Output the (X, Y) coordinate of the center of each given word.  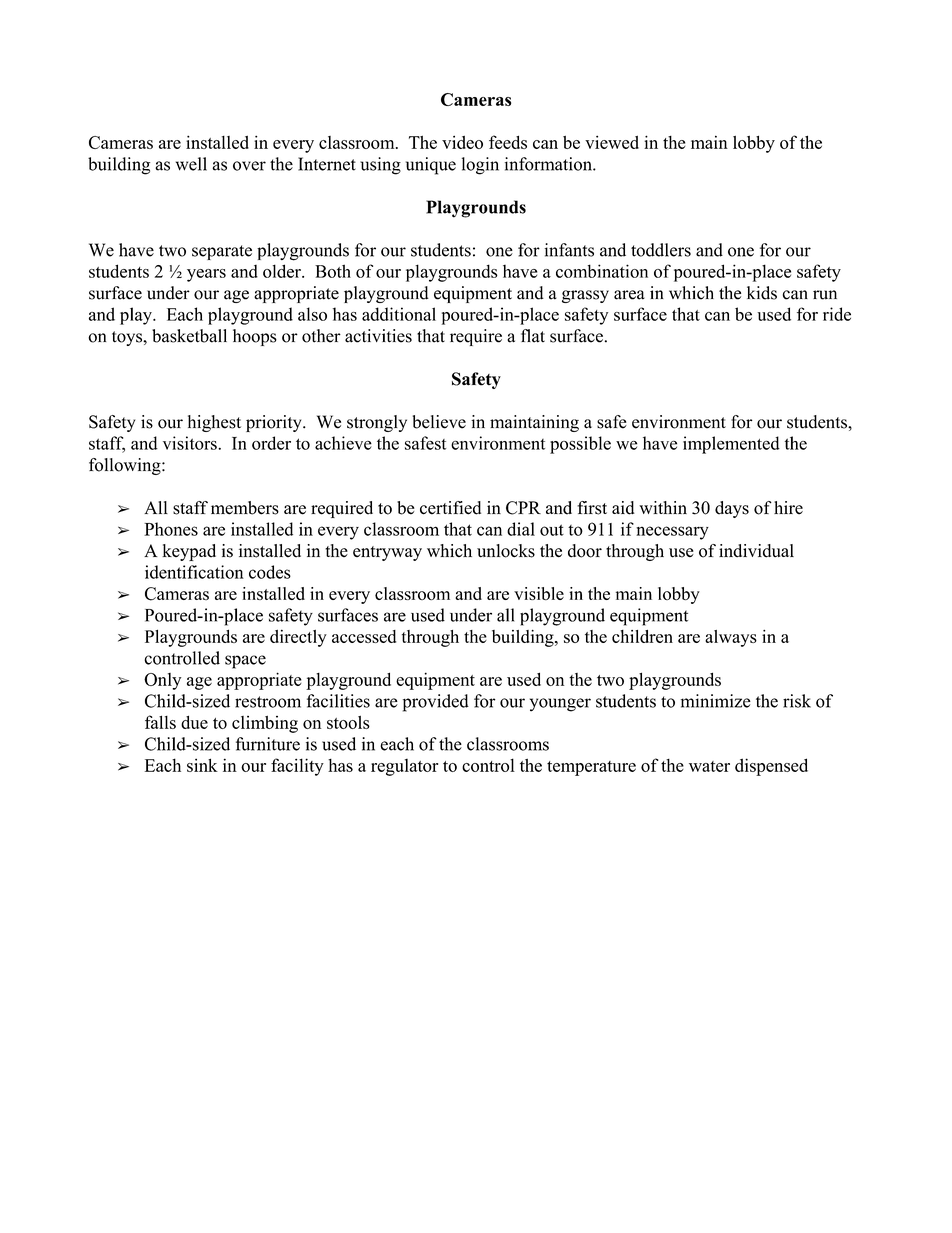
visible (539, 593)
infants (569, 250)
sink (202, 765)
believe (439, 422)
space (245, 662)
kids (762, 293)
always (731, 638)
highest (214, 423)
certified (450, 508)
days (732, 509)
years (206, 275)
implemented (731, 445)
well (191, 164)
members (245, 508)
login (480, 166)
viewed (612, 142)
